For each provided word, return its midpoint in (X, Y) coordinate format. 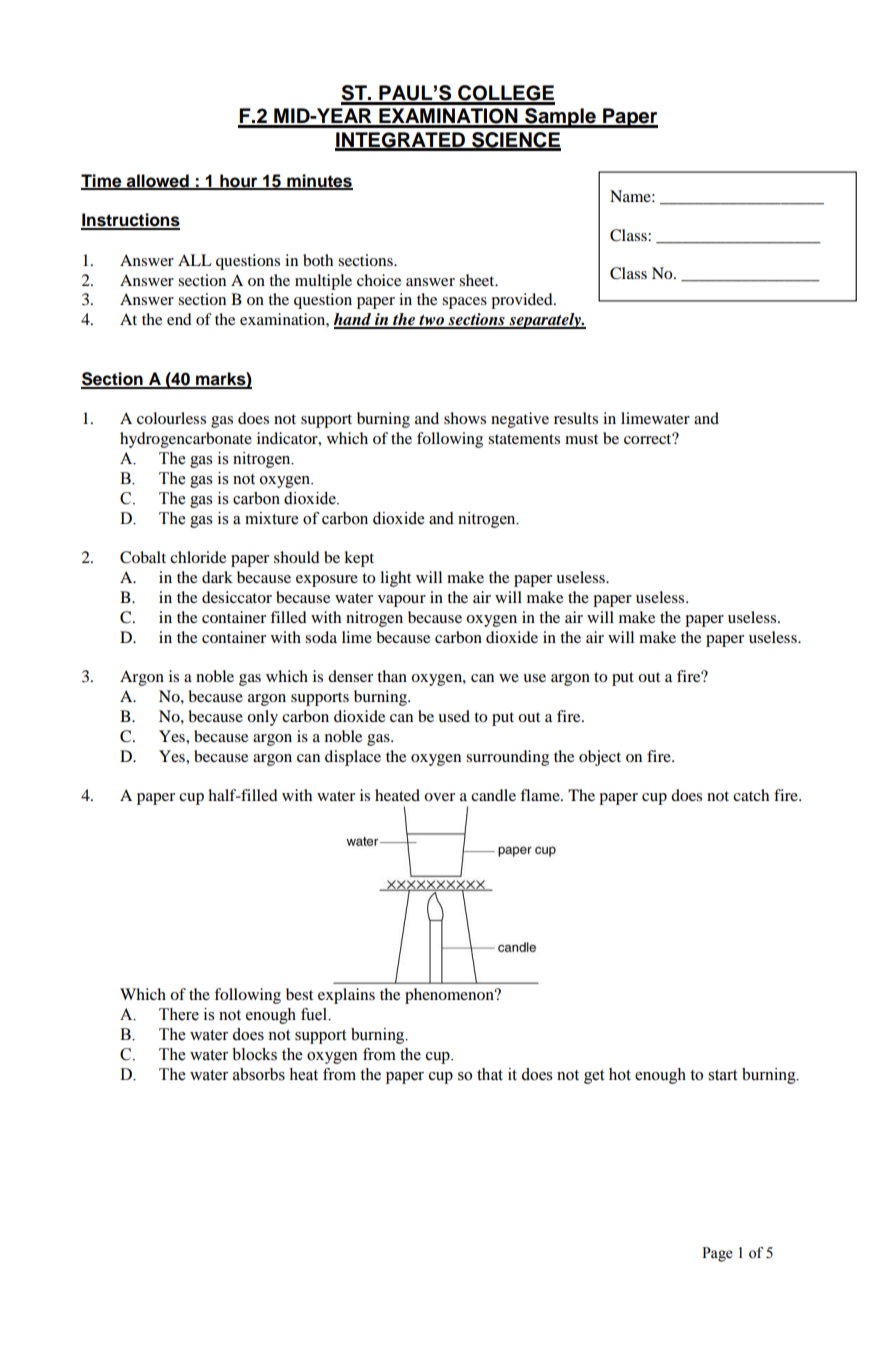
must (581, 439)
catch (751, 795)
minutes (319, 181)
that (490, 1074)
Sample (560, 118)
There (179, 1014)
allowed (158, 181)
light (395, 579)
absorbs (259, 1074)
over (439, 797)
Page (717, 1254)
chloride (198, 557)
